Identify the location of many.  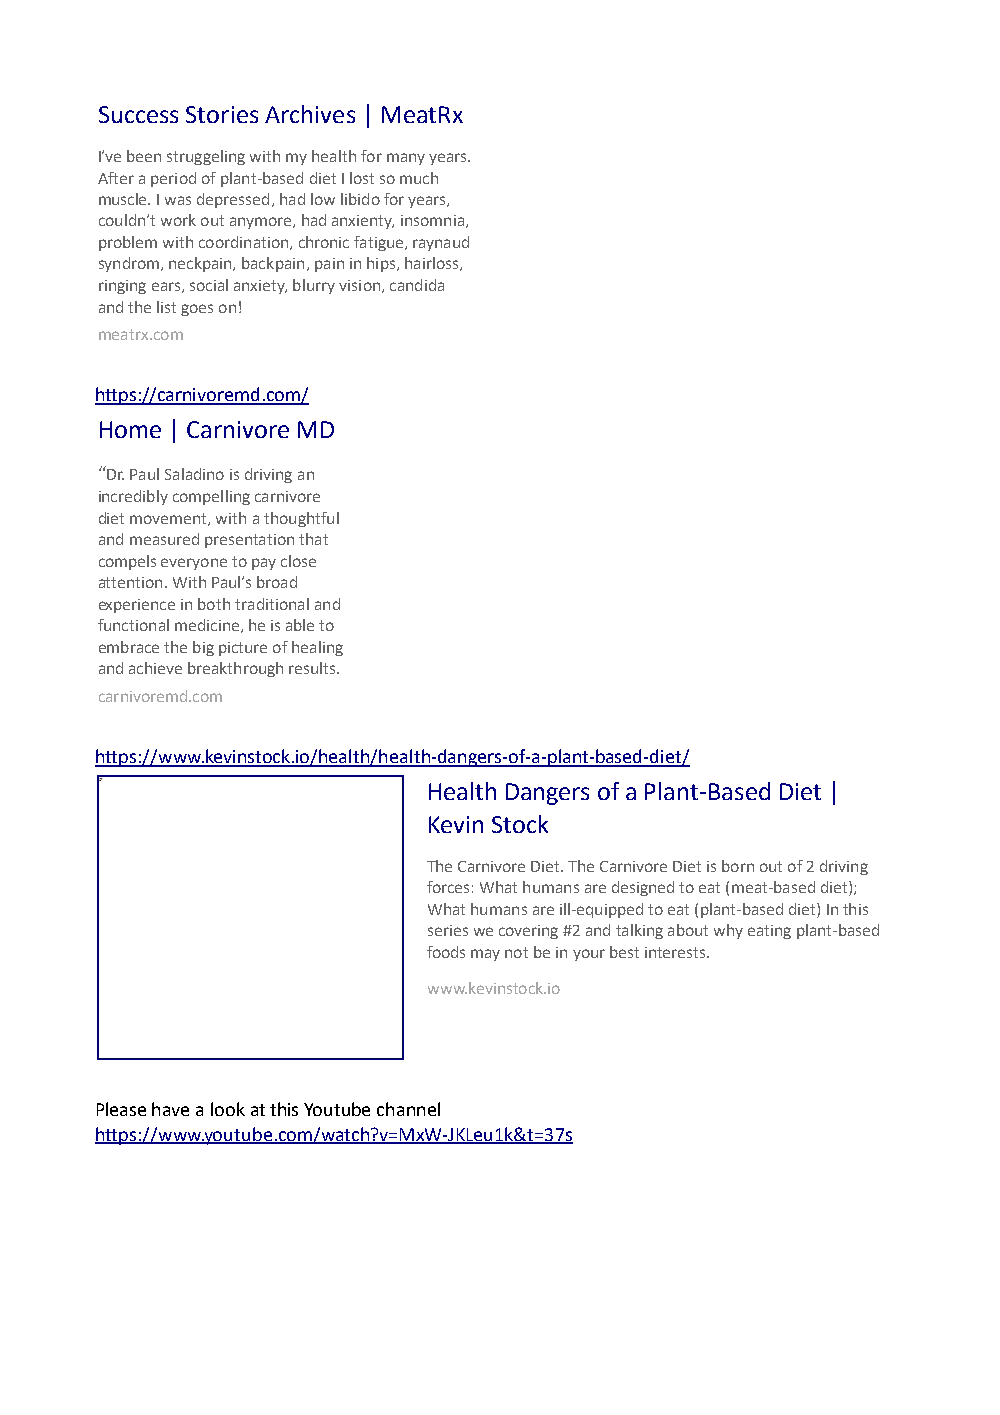
(406, 159).
